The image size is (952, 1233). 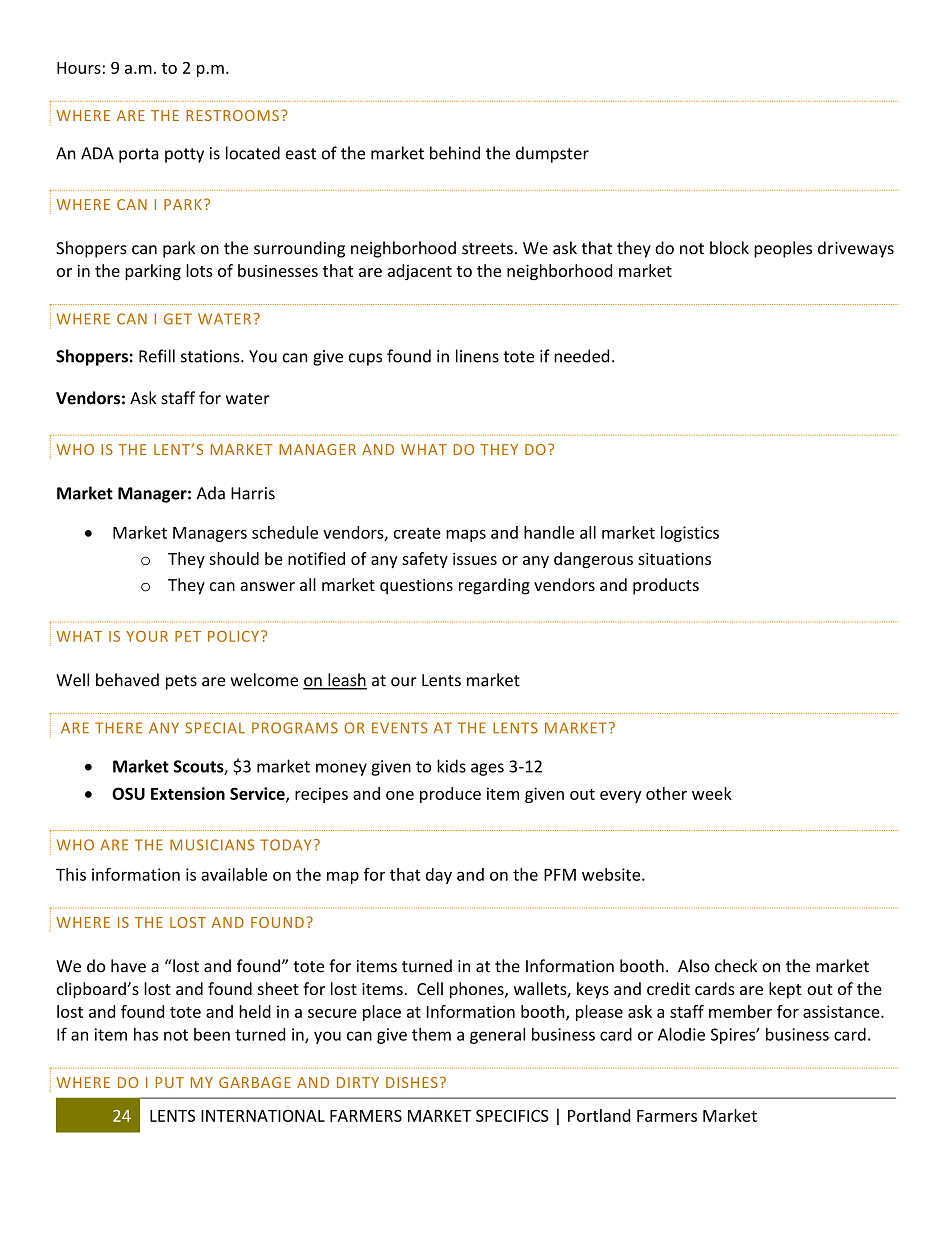 What do you see at coordinates (552, 154) in the document?
I see `dumpster` at bounding box center [552, 154].
